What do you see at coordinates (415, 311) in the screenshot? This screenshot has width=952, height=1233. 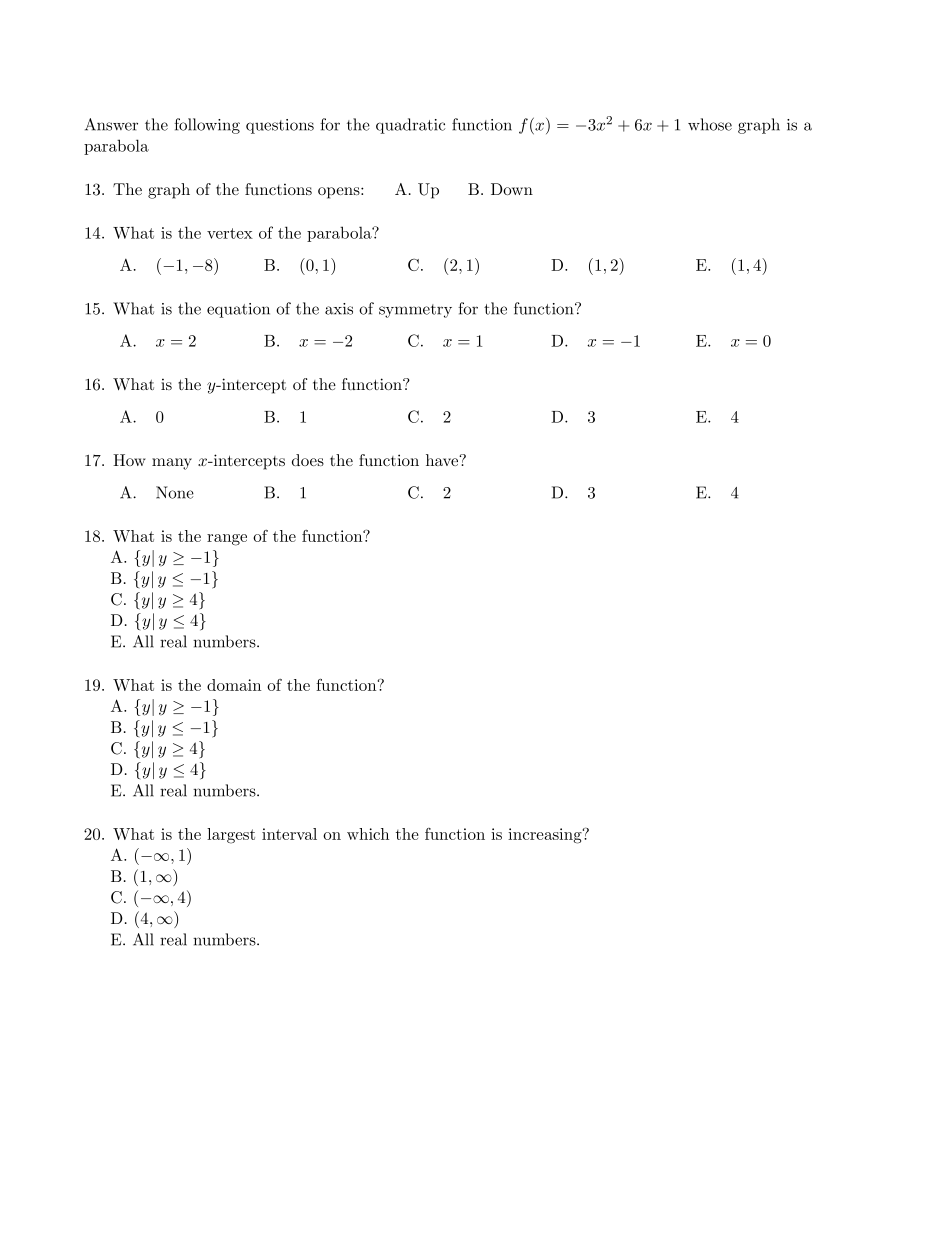 I see `symmetry` at bounding box center [415, 311].
